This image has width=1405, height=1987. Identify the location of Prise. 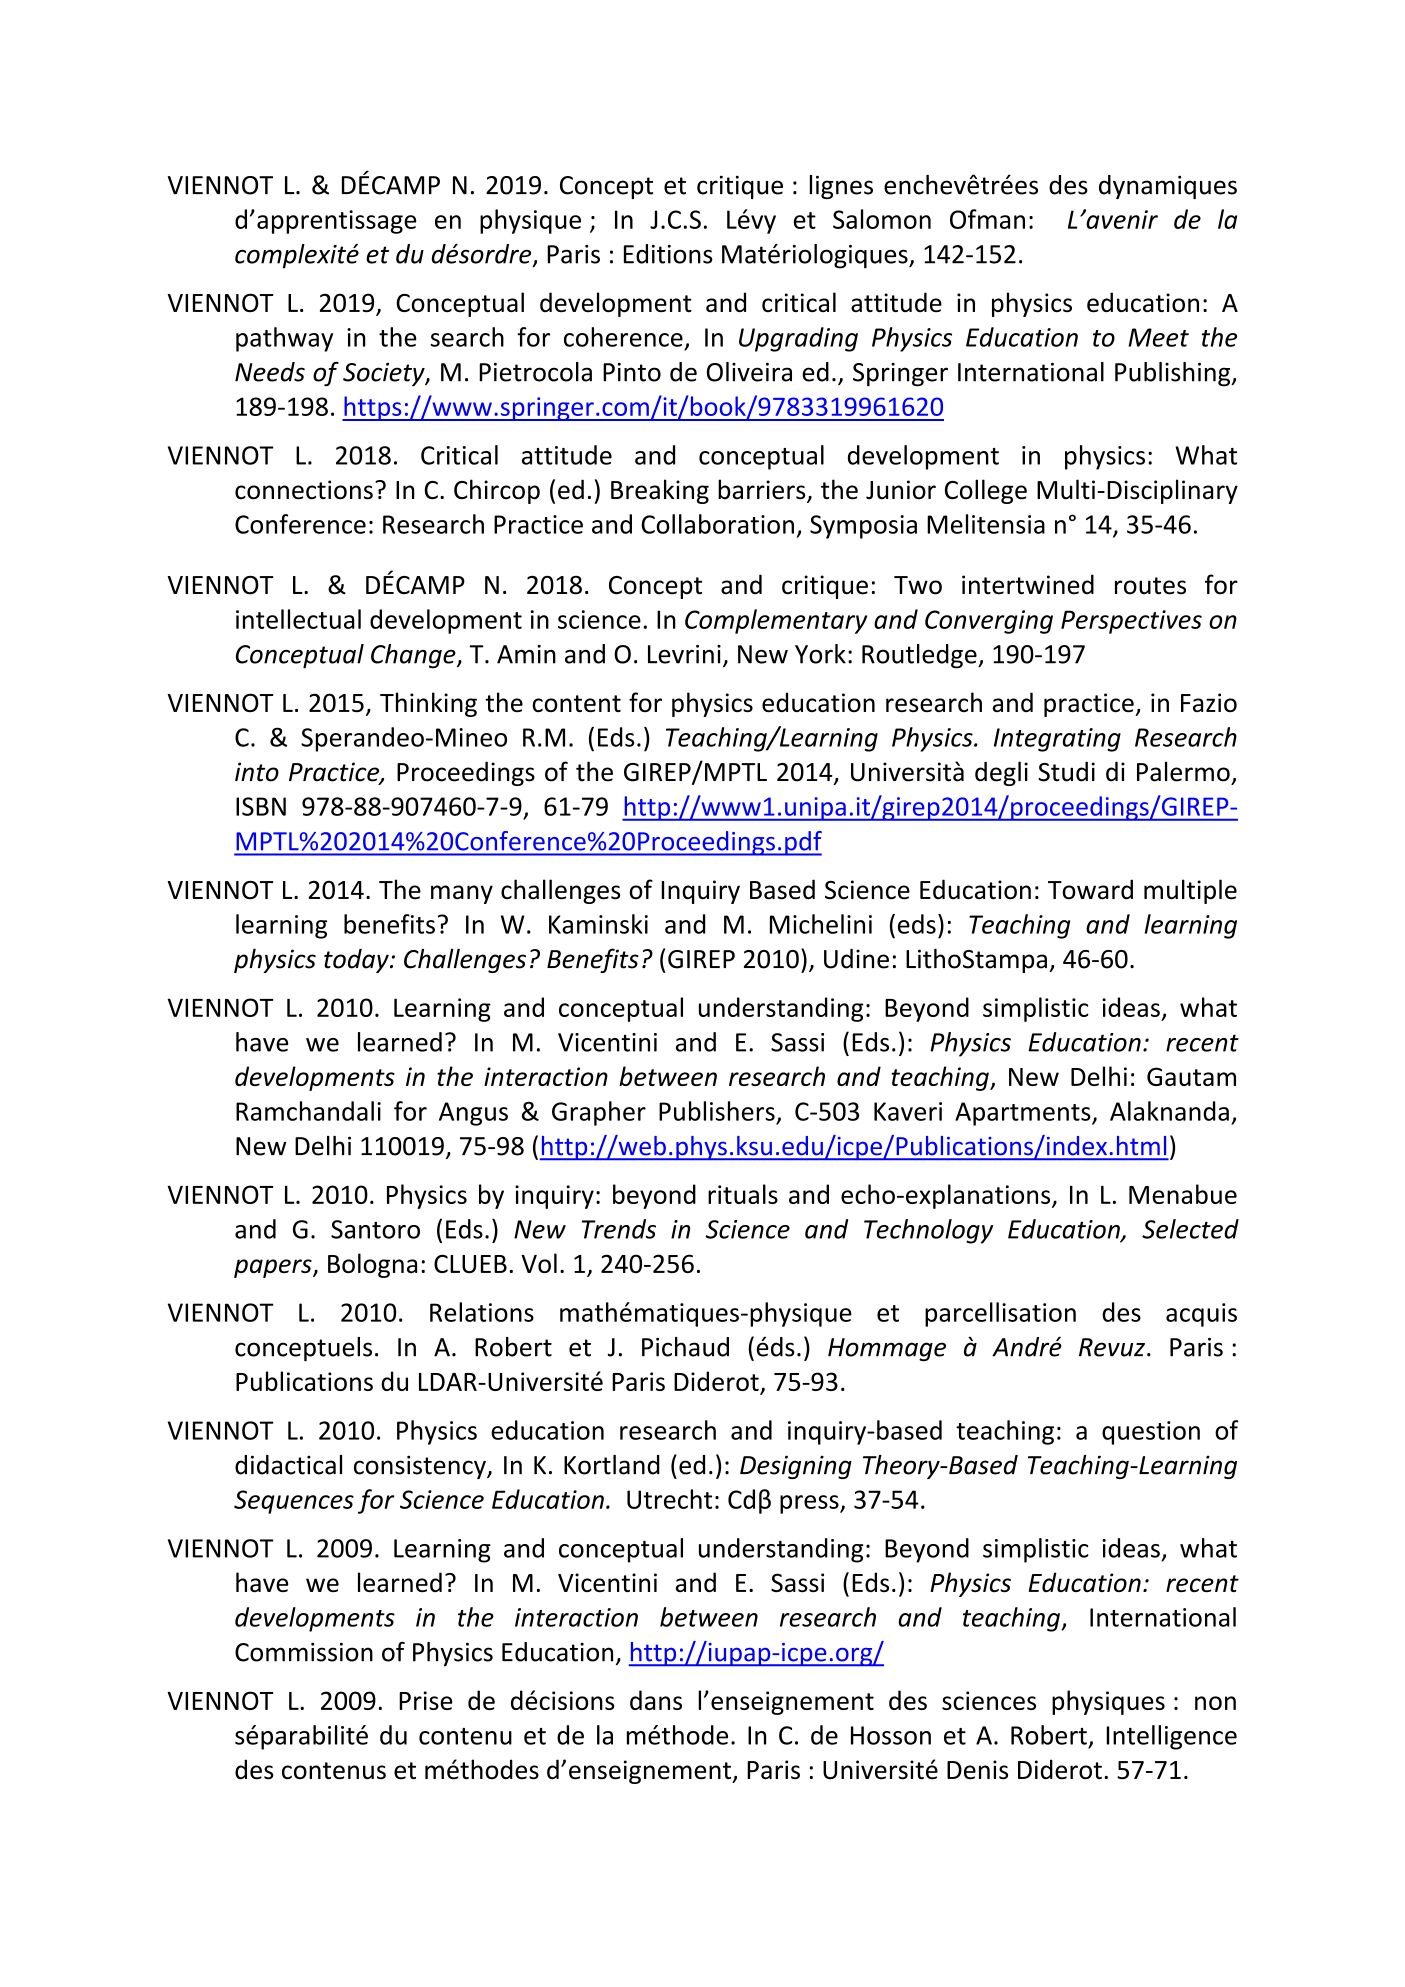
(426, 1700).
